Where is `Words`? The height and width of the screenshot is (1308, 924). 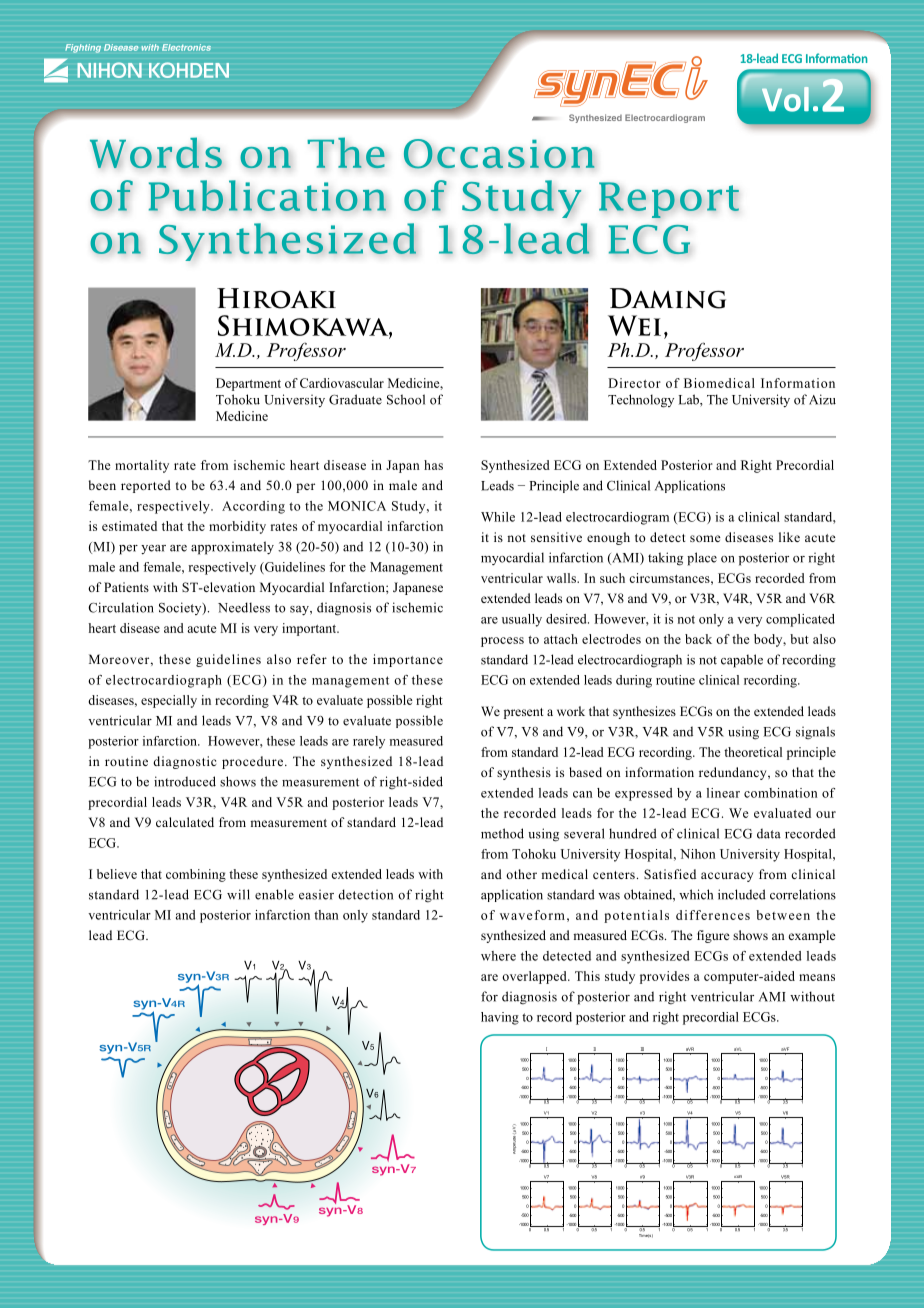
Words is located at coordinates (156, 153).
